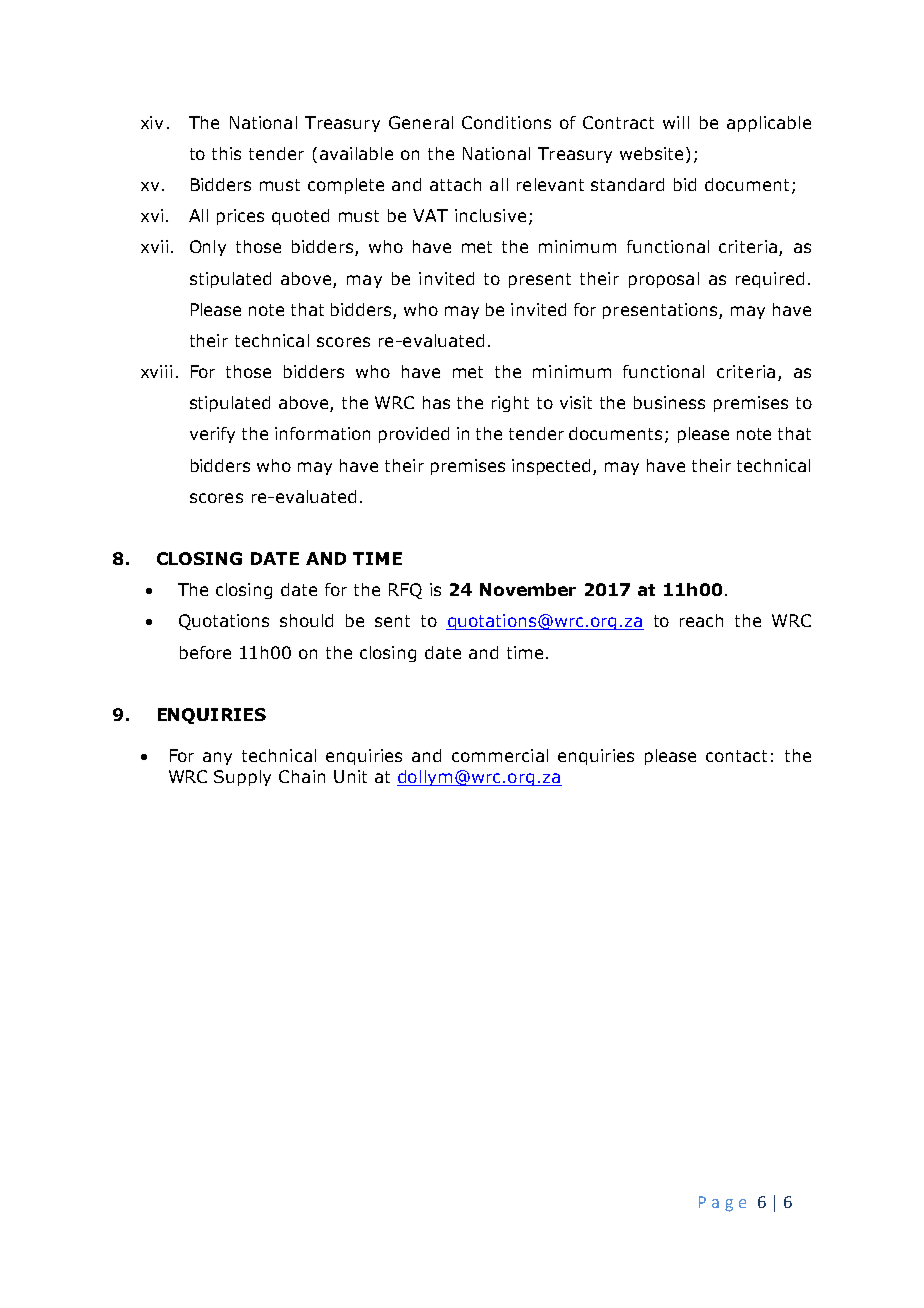 This document has width=924, height=1308. Describe the element at coordinates (208, 248) in the document. I see `Only` at that location.
